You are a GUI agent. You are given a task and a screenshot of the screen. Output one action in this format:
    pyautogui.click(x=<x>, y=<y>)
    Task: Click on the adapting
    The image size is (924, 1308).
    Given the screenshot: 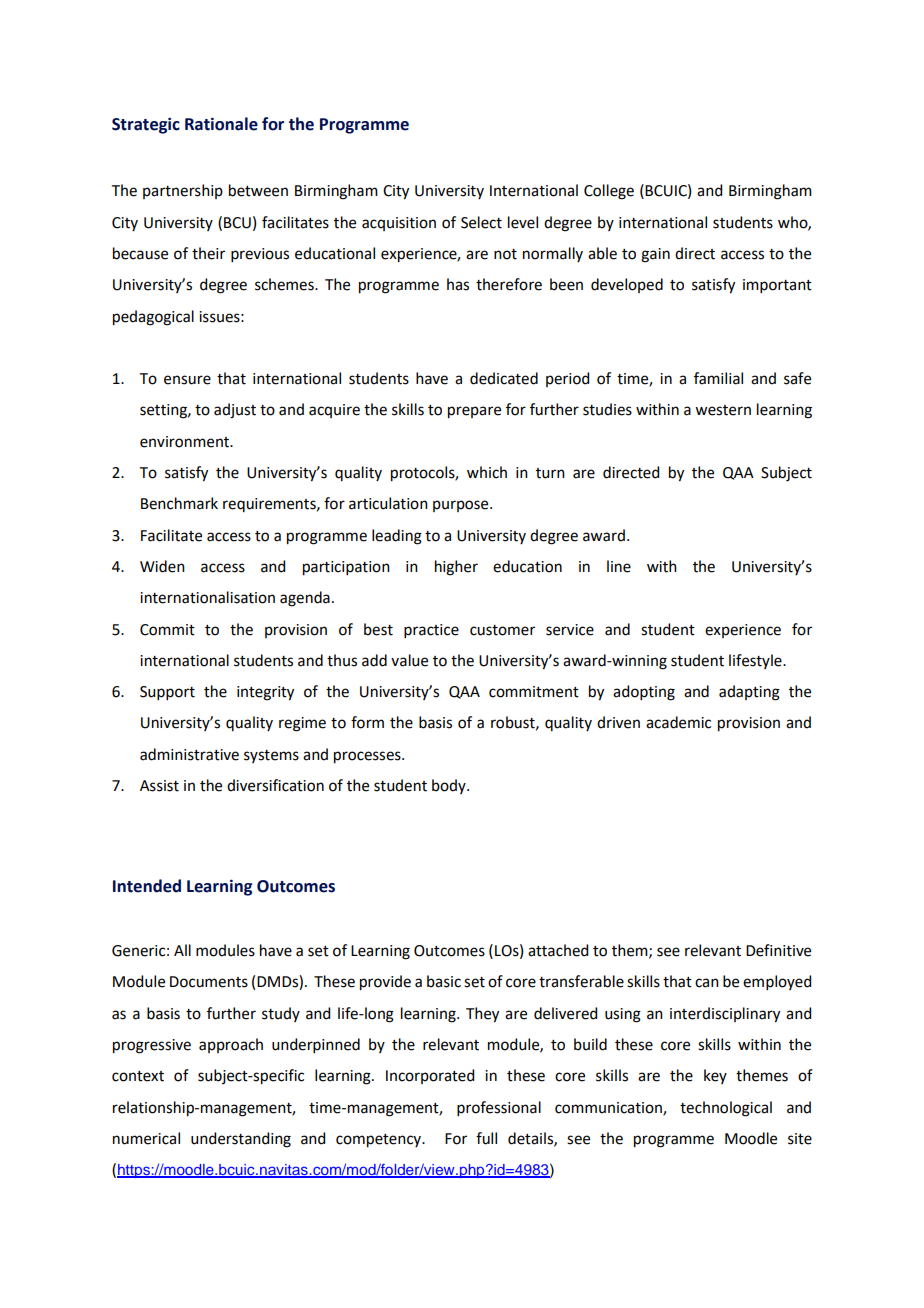 What is the action you would take?
    pyautogui.click(x=749, y=693)
